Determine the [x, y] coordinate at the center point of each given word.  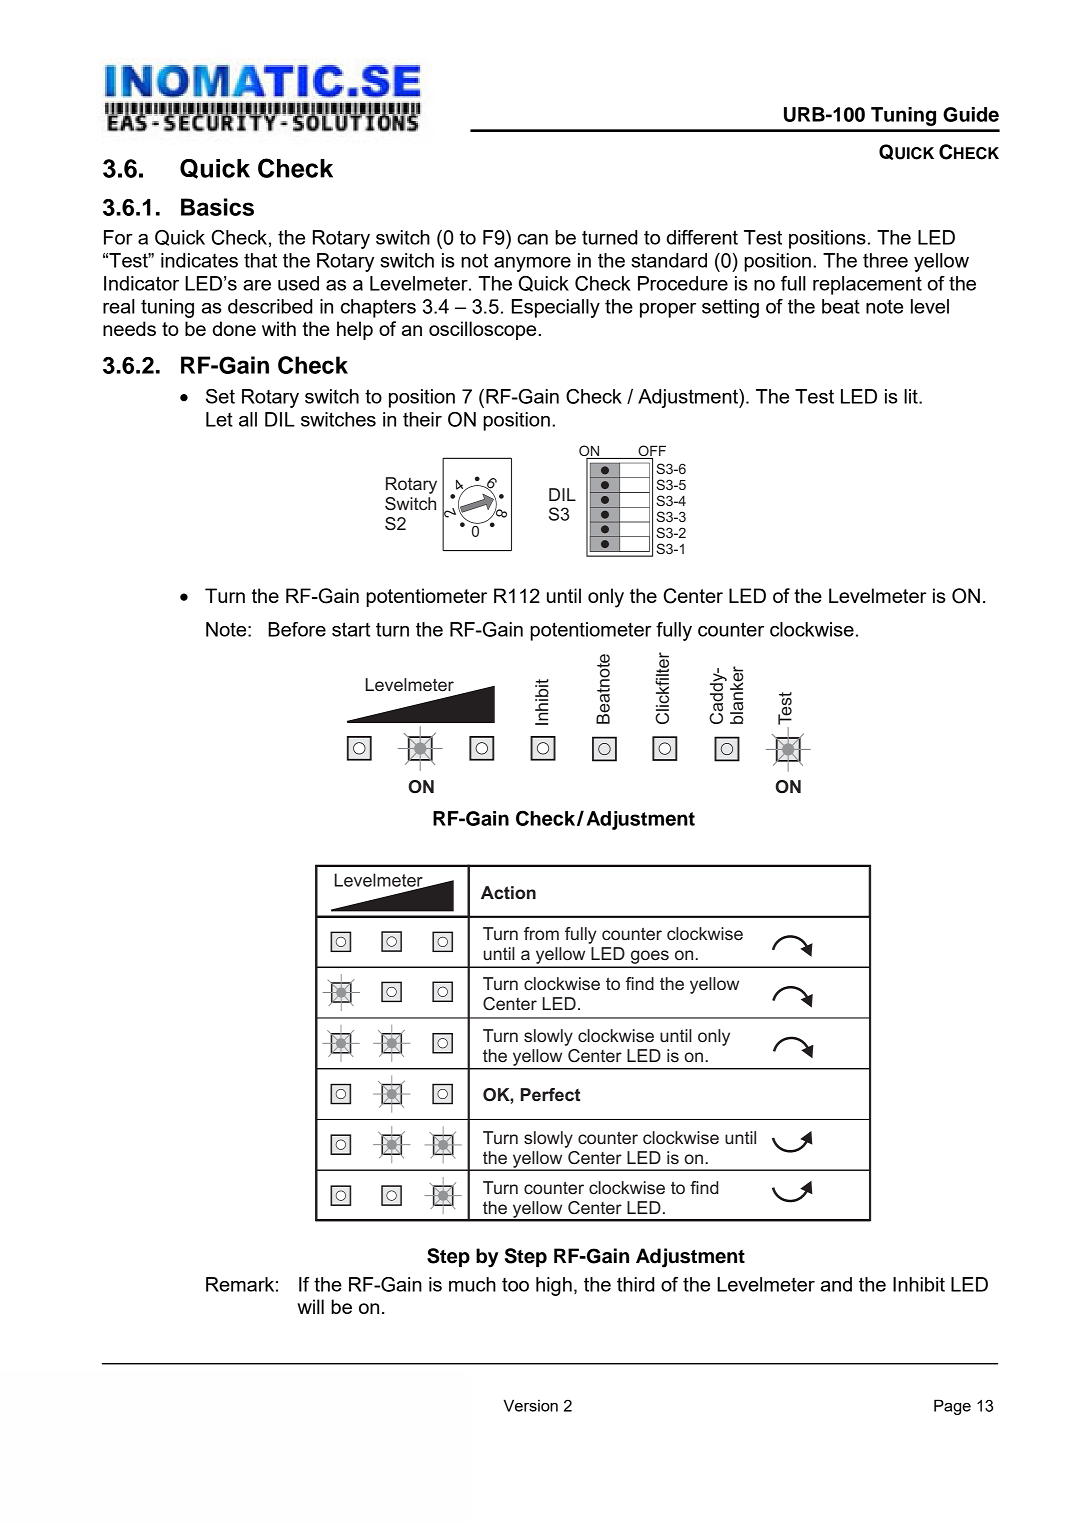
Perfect [550, 1094]
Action [508, 892]
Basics [217, 207]
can [532, 239]
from [541, 933]
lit [912, 396]
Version [530, 1405]
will [310, 1306]
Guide [971, 114]
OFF [651, 452]
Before [297, 629]
